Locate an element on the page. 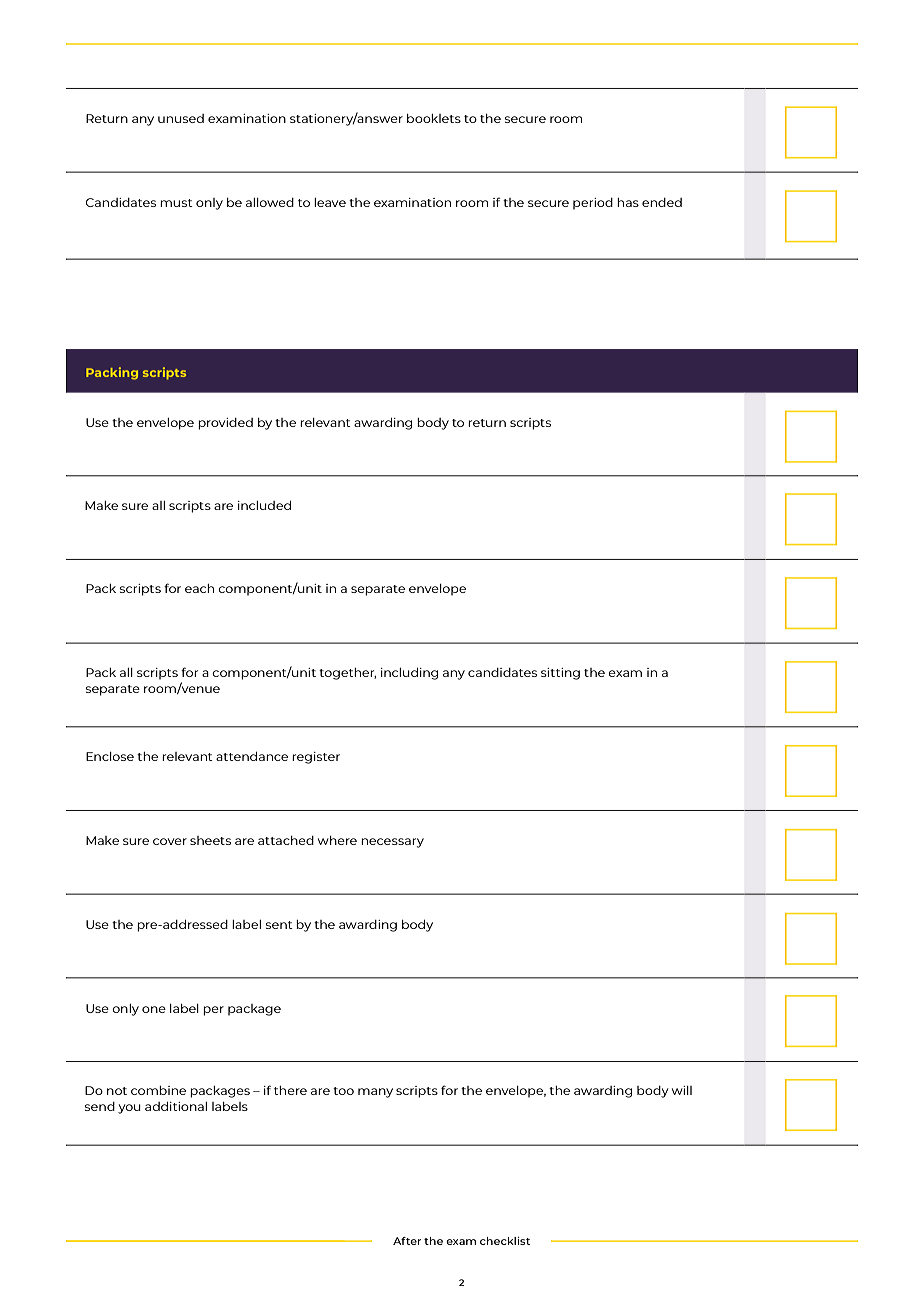 The image size is (924, 1308). checklist is located at coordinates (505, 1241).
